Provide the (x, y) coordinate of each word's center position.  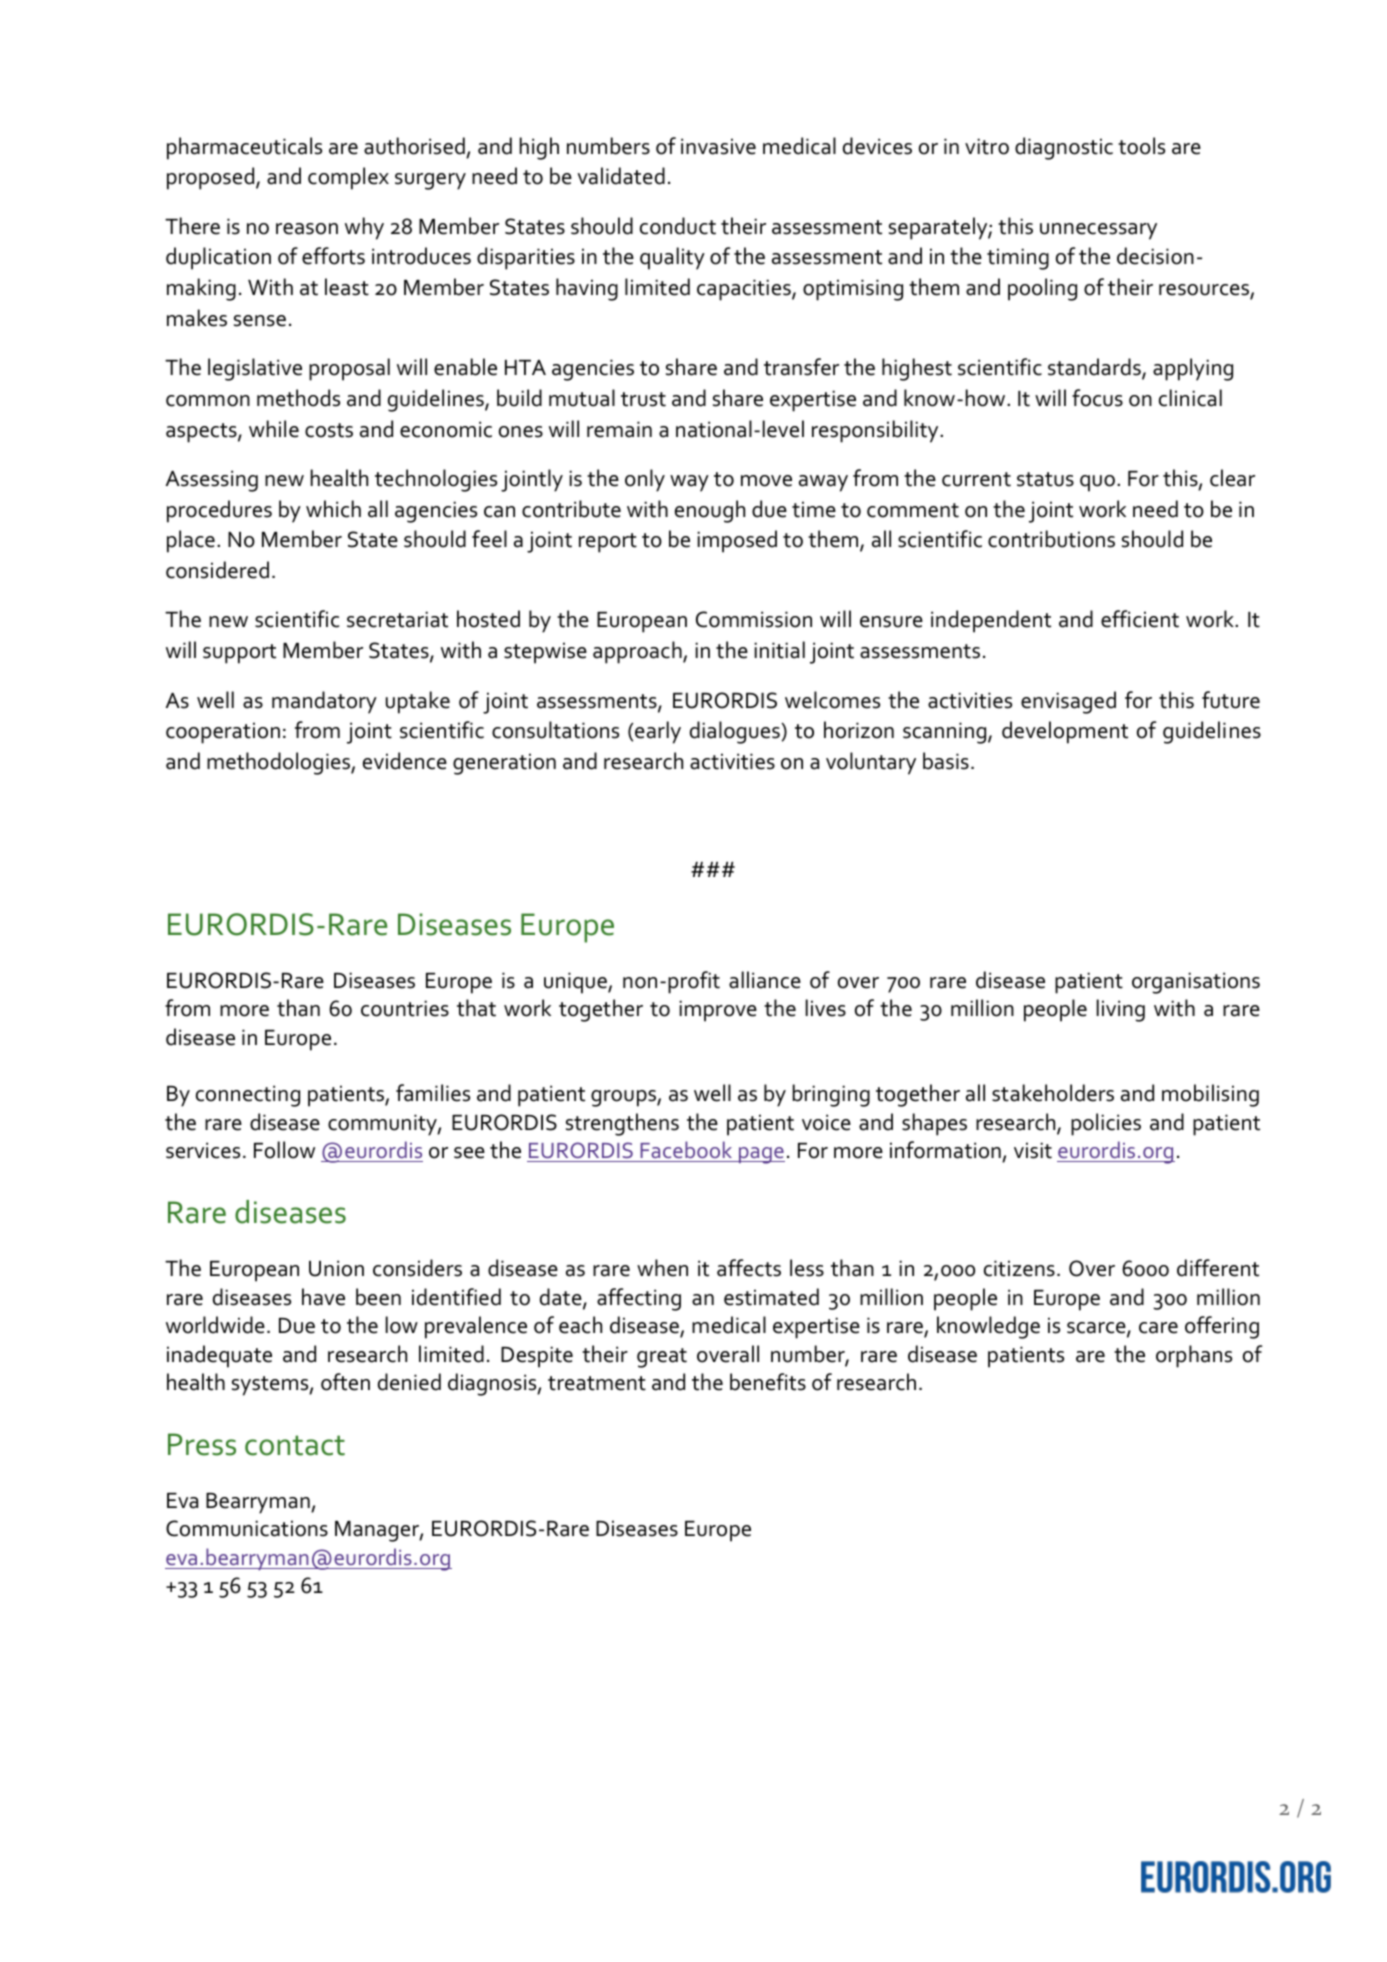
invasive (718, 146)
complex (348, 178)
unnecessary (1098, 231)
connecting (248, 1096)
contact (295, 1445)
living (1121, 1010)
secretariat (397, 619)
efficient (1140, 619)
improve (718, 1011)
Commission (754, 619)
